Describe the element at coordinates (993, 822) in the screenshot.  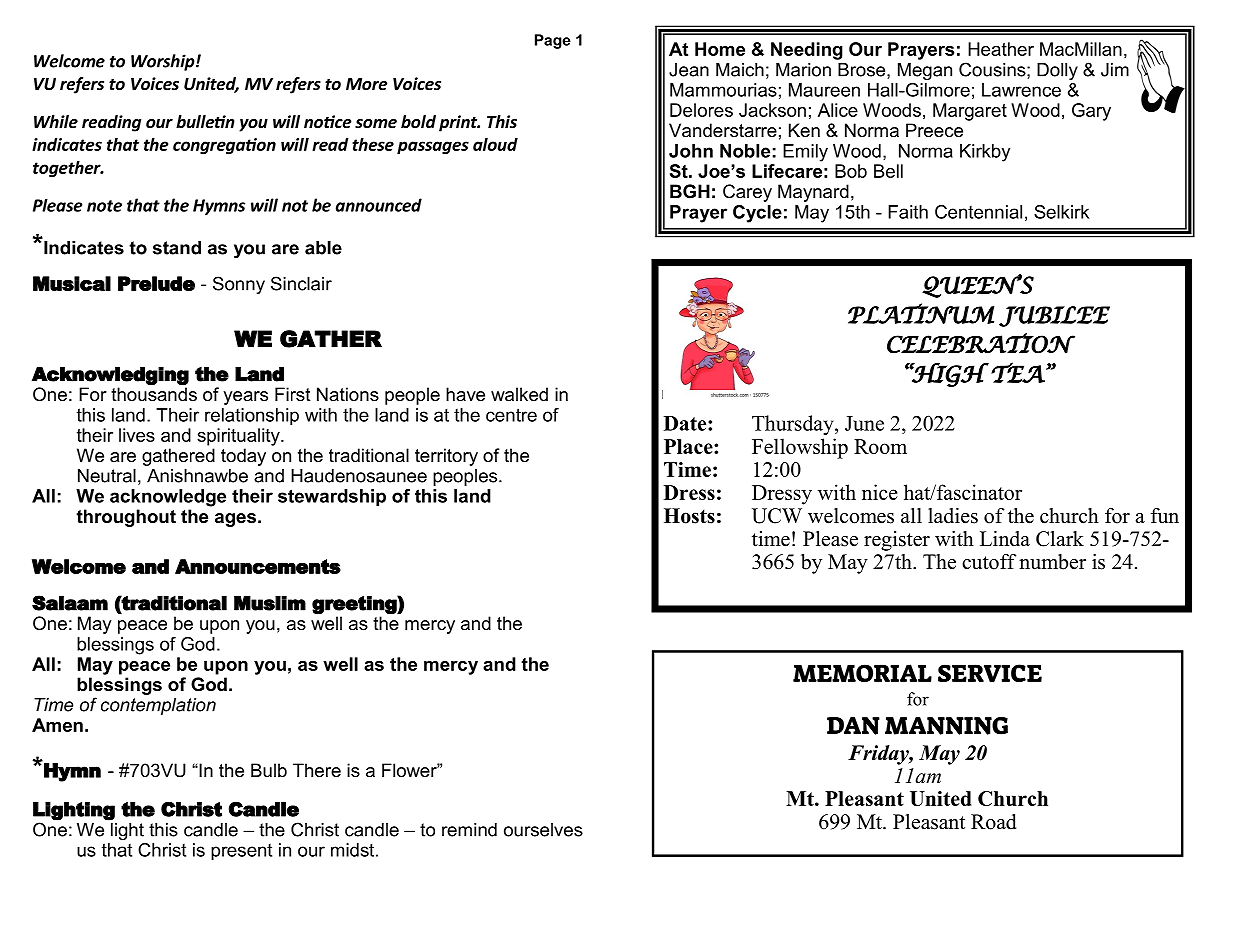
I see `Road` at that location.
